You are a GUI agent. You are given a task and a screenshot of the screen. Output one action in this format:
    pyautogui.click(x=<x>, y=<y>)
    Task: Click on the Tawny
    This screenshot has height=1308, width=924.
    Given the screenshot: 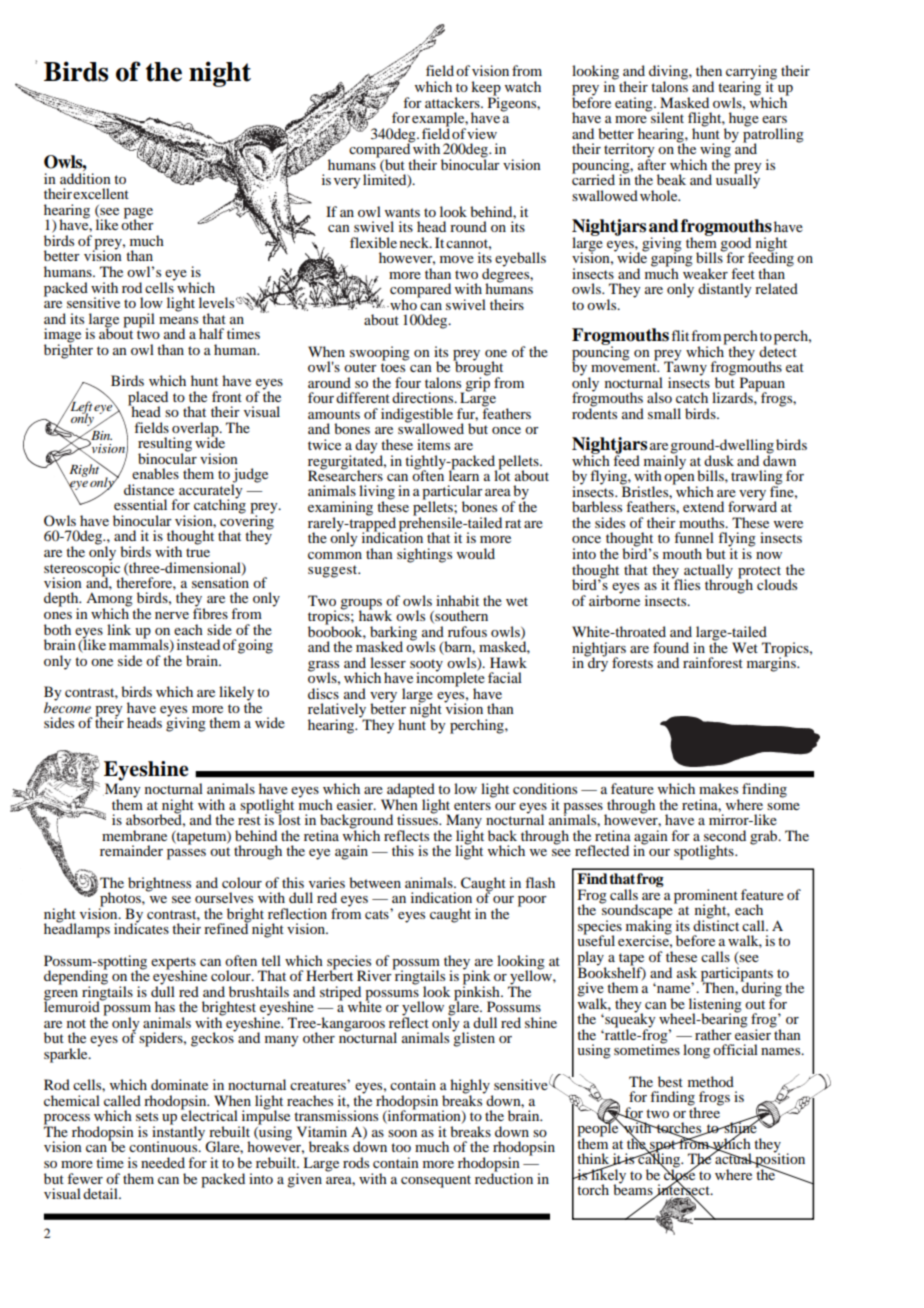 What is the action you would take?
    pyautogui.click(x=685, y=369)
